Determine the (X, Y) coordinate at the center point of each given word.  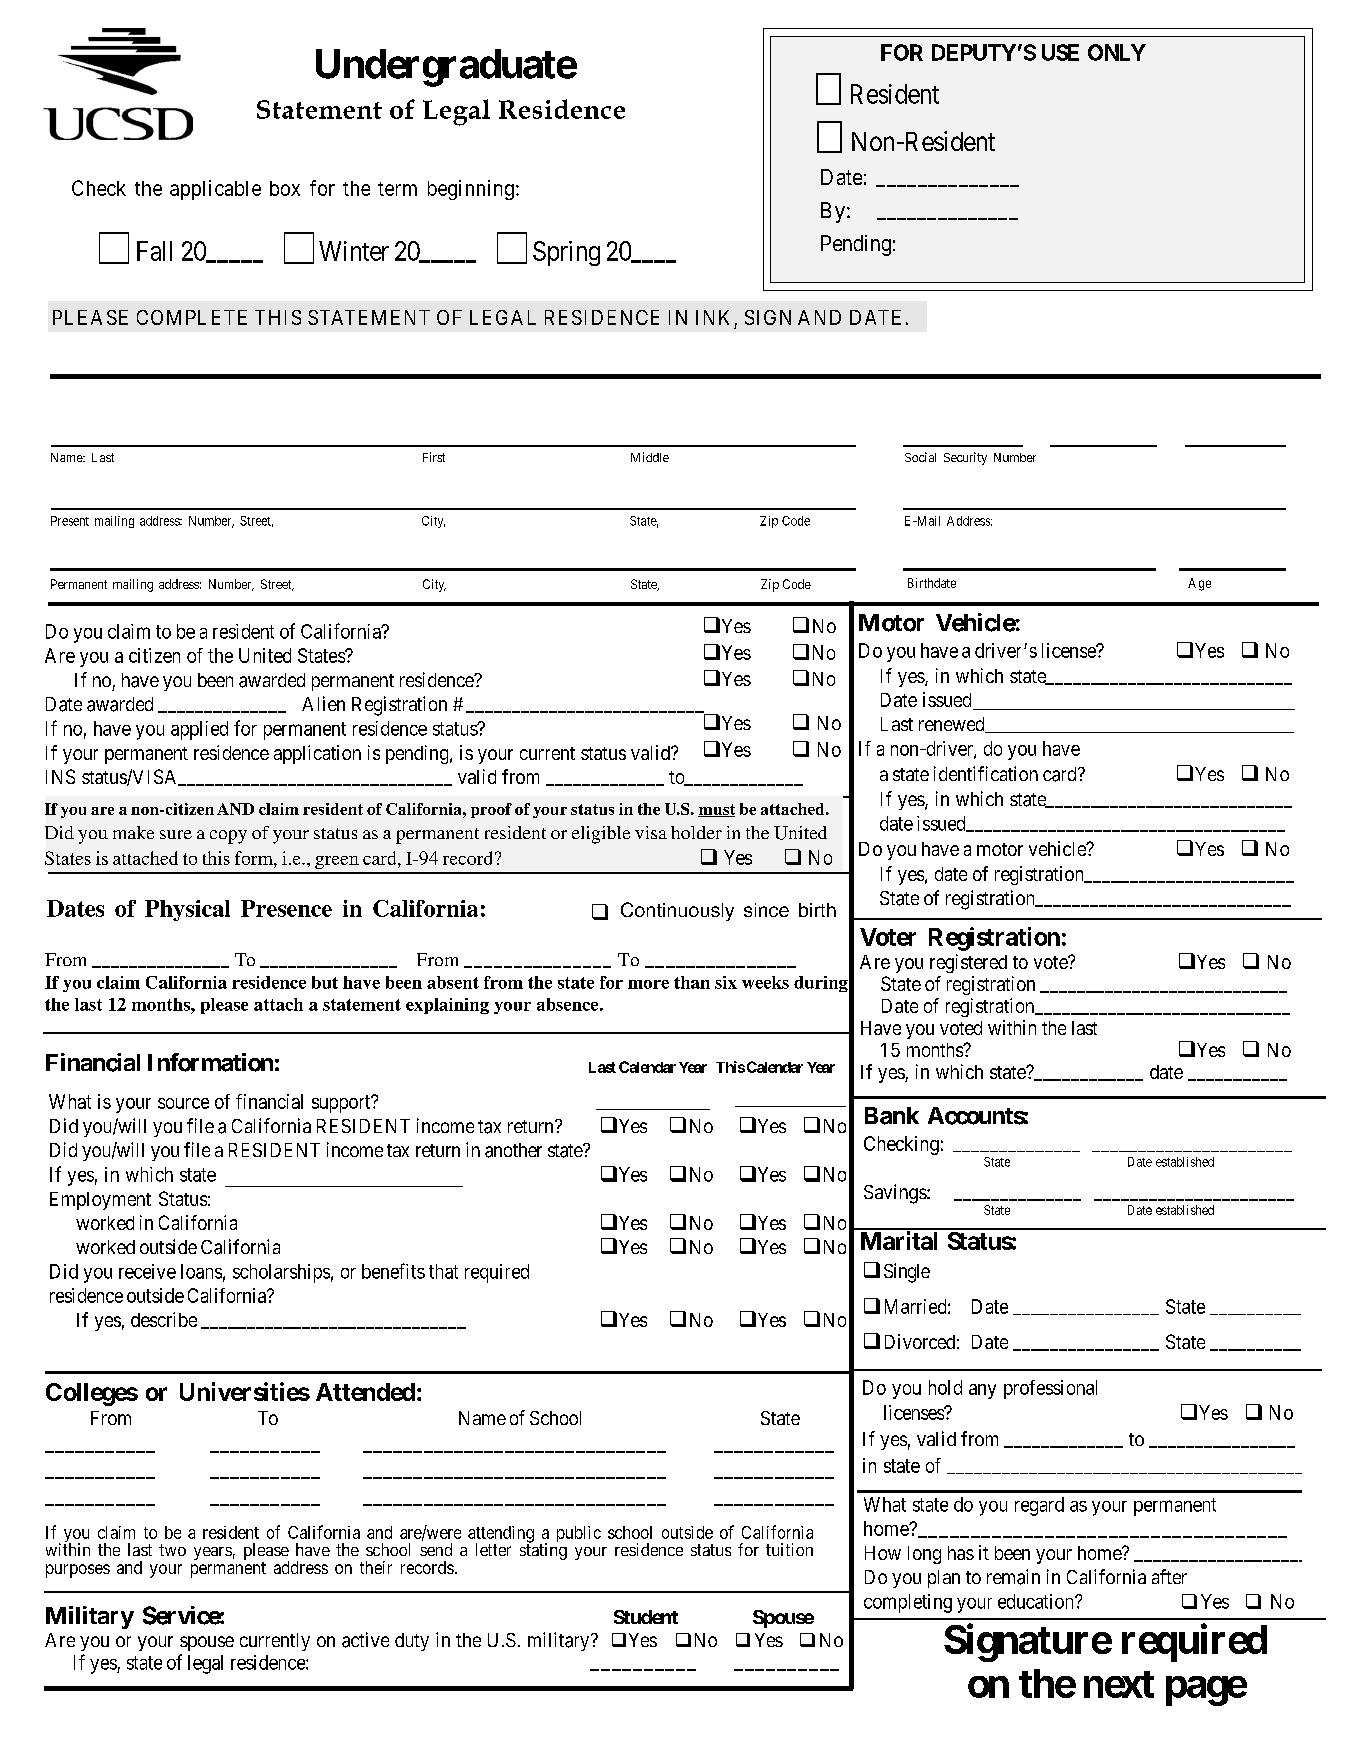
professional (1050, 1389)
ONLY (1117, 52)
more (648, 984)
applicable (215, 190)
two (172, 1550)
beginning (471, 190)
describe (164, 1319)
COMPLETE (192, 317)
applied (199, 730)
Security (965, 458)
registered (968, 963)
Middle (650, 457)
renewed (953, 725)
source (183, 1103)
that (443, 1271)
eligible (601, 835)
